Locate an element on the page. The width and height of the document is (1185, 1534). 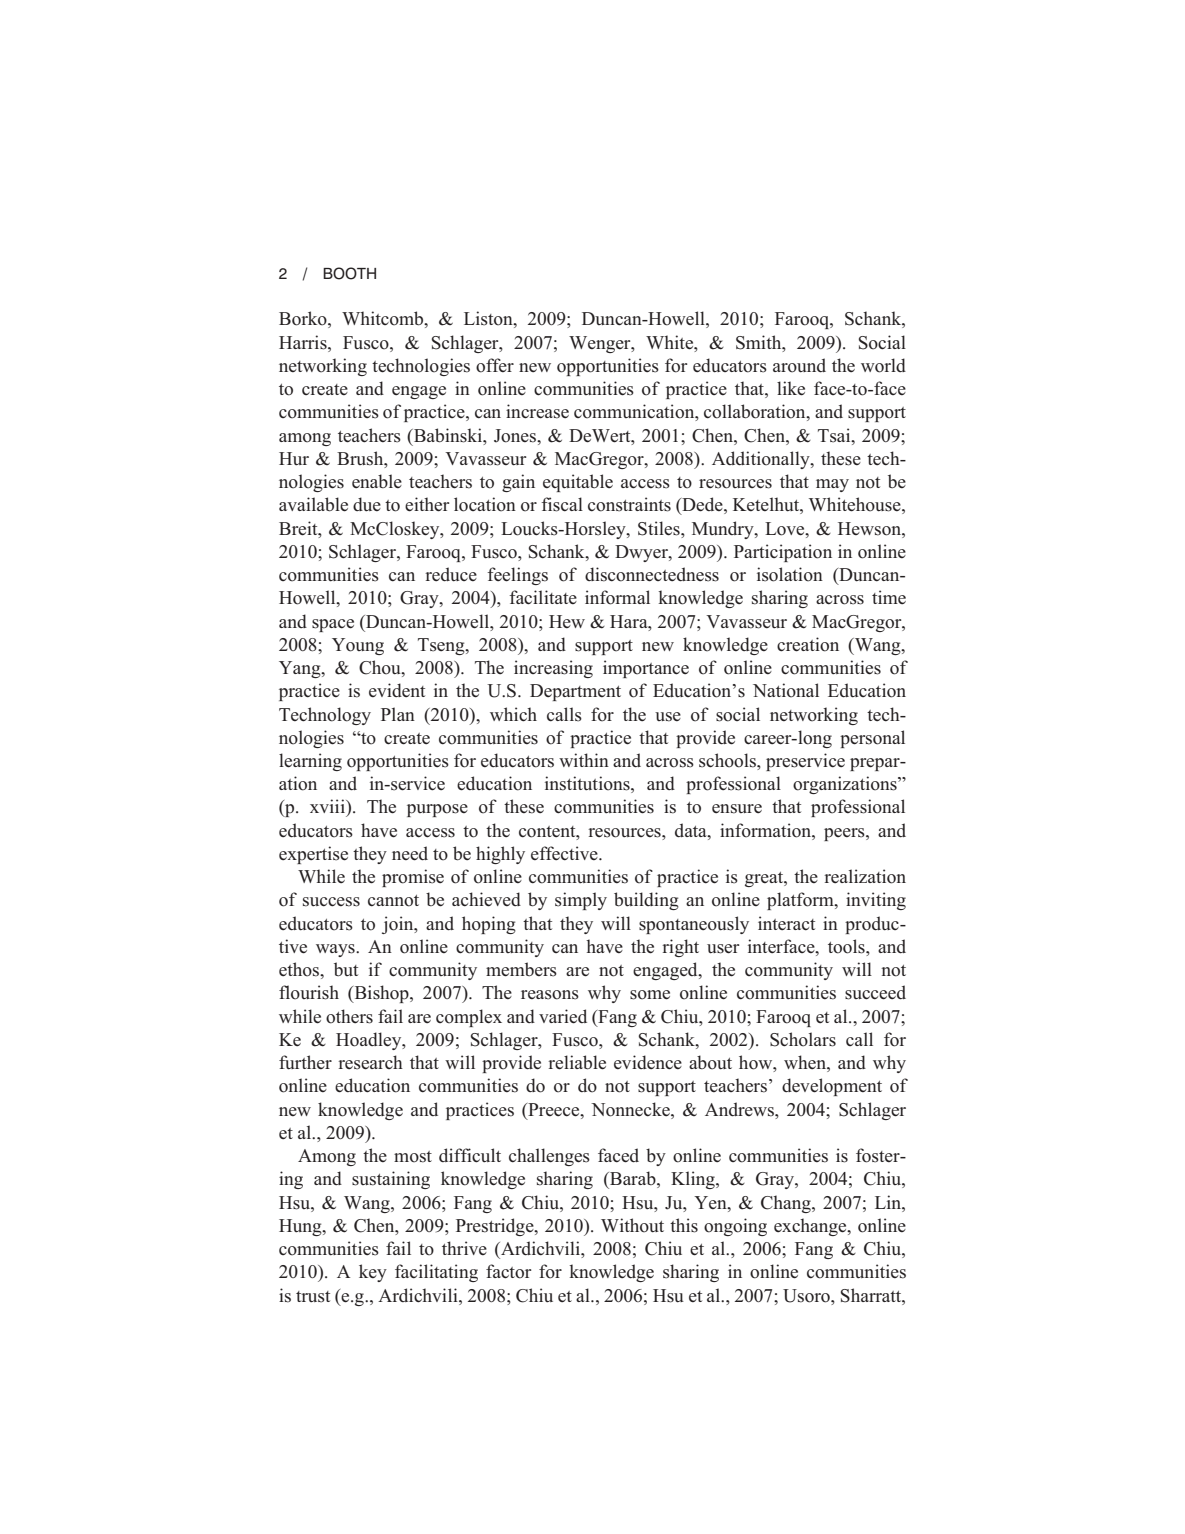
Smith is located at coordinates (760, 342).
